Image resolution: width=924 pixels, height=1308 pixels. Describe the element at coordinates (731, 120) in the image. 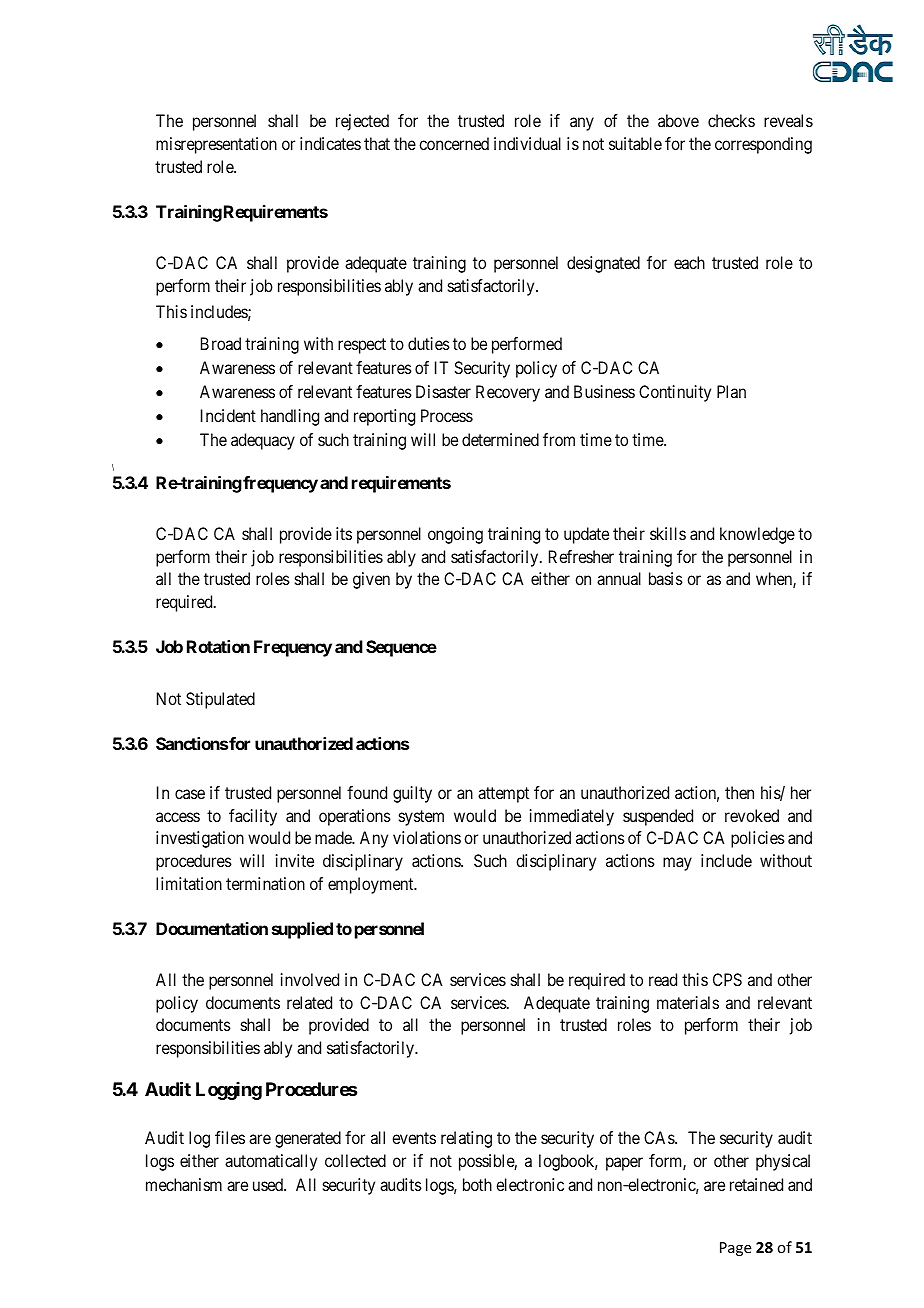

I see `checks` at that location.
